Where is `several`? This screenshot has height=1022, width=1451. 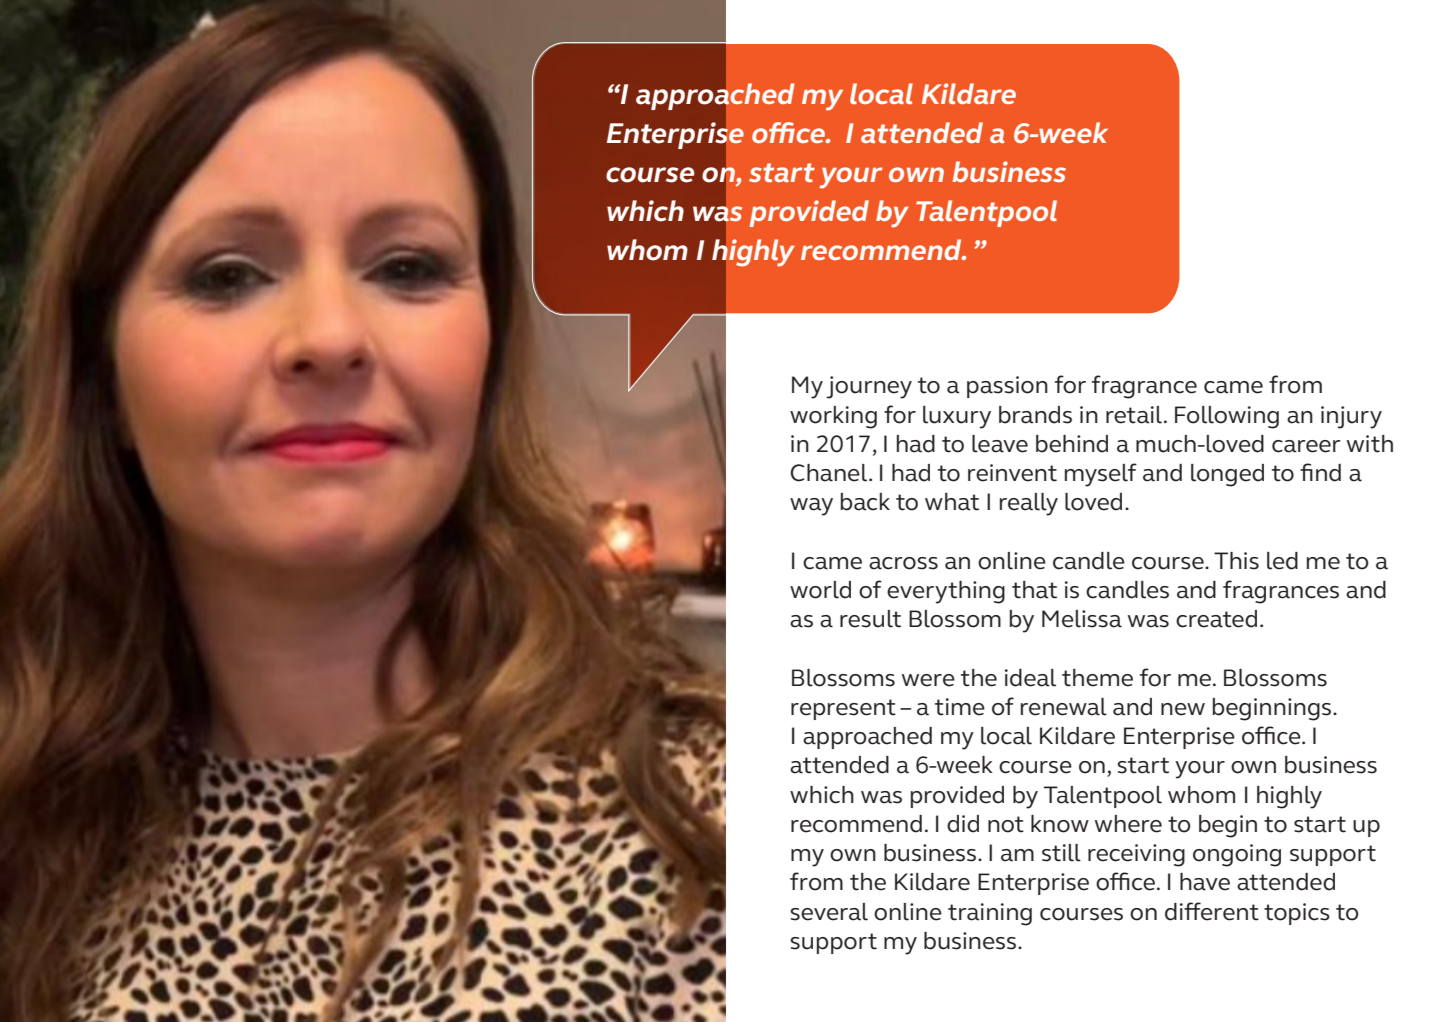
several is located at coordinates (829, 912).
